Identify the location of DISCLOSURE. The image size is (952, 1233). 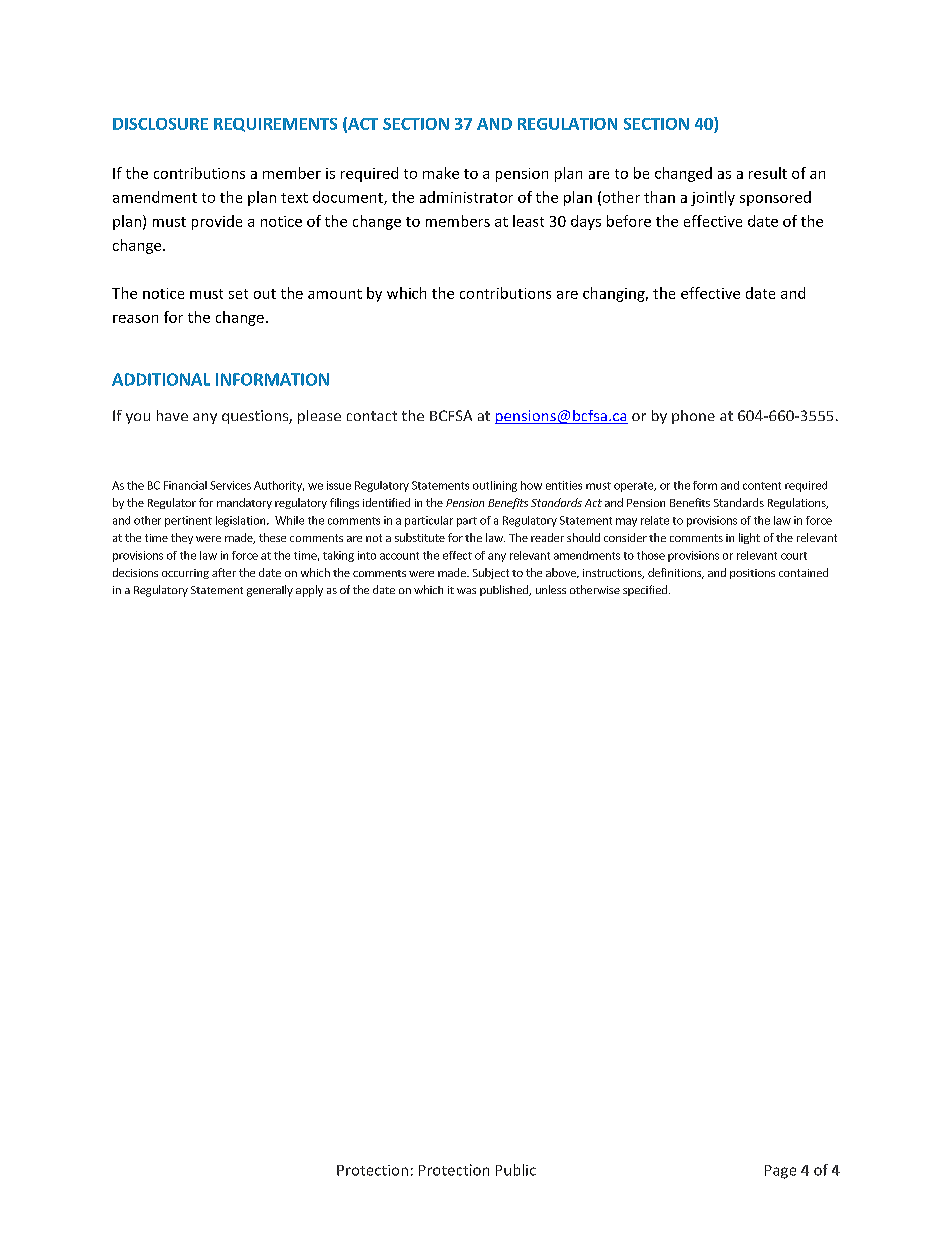
(160, 124).
